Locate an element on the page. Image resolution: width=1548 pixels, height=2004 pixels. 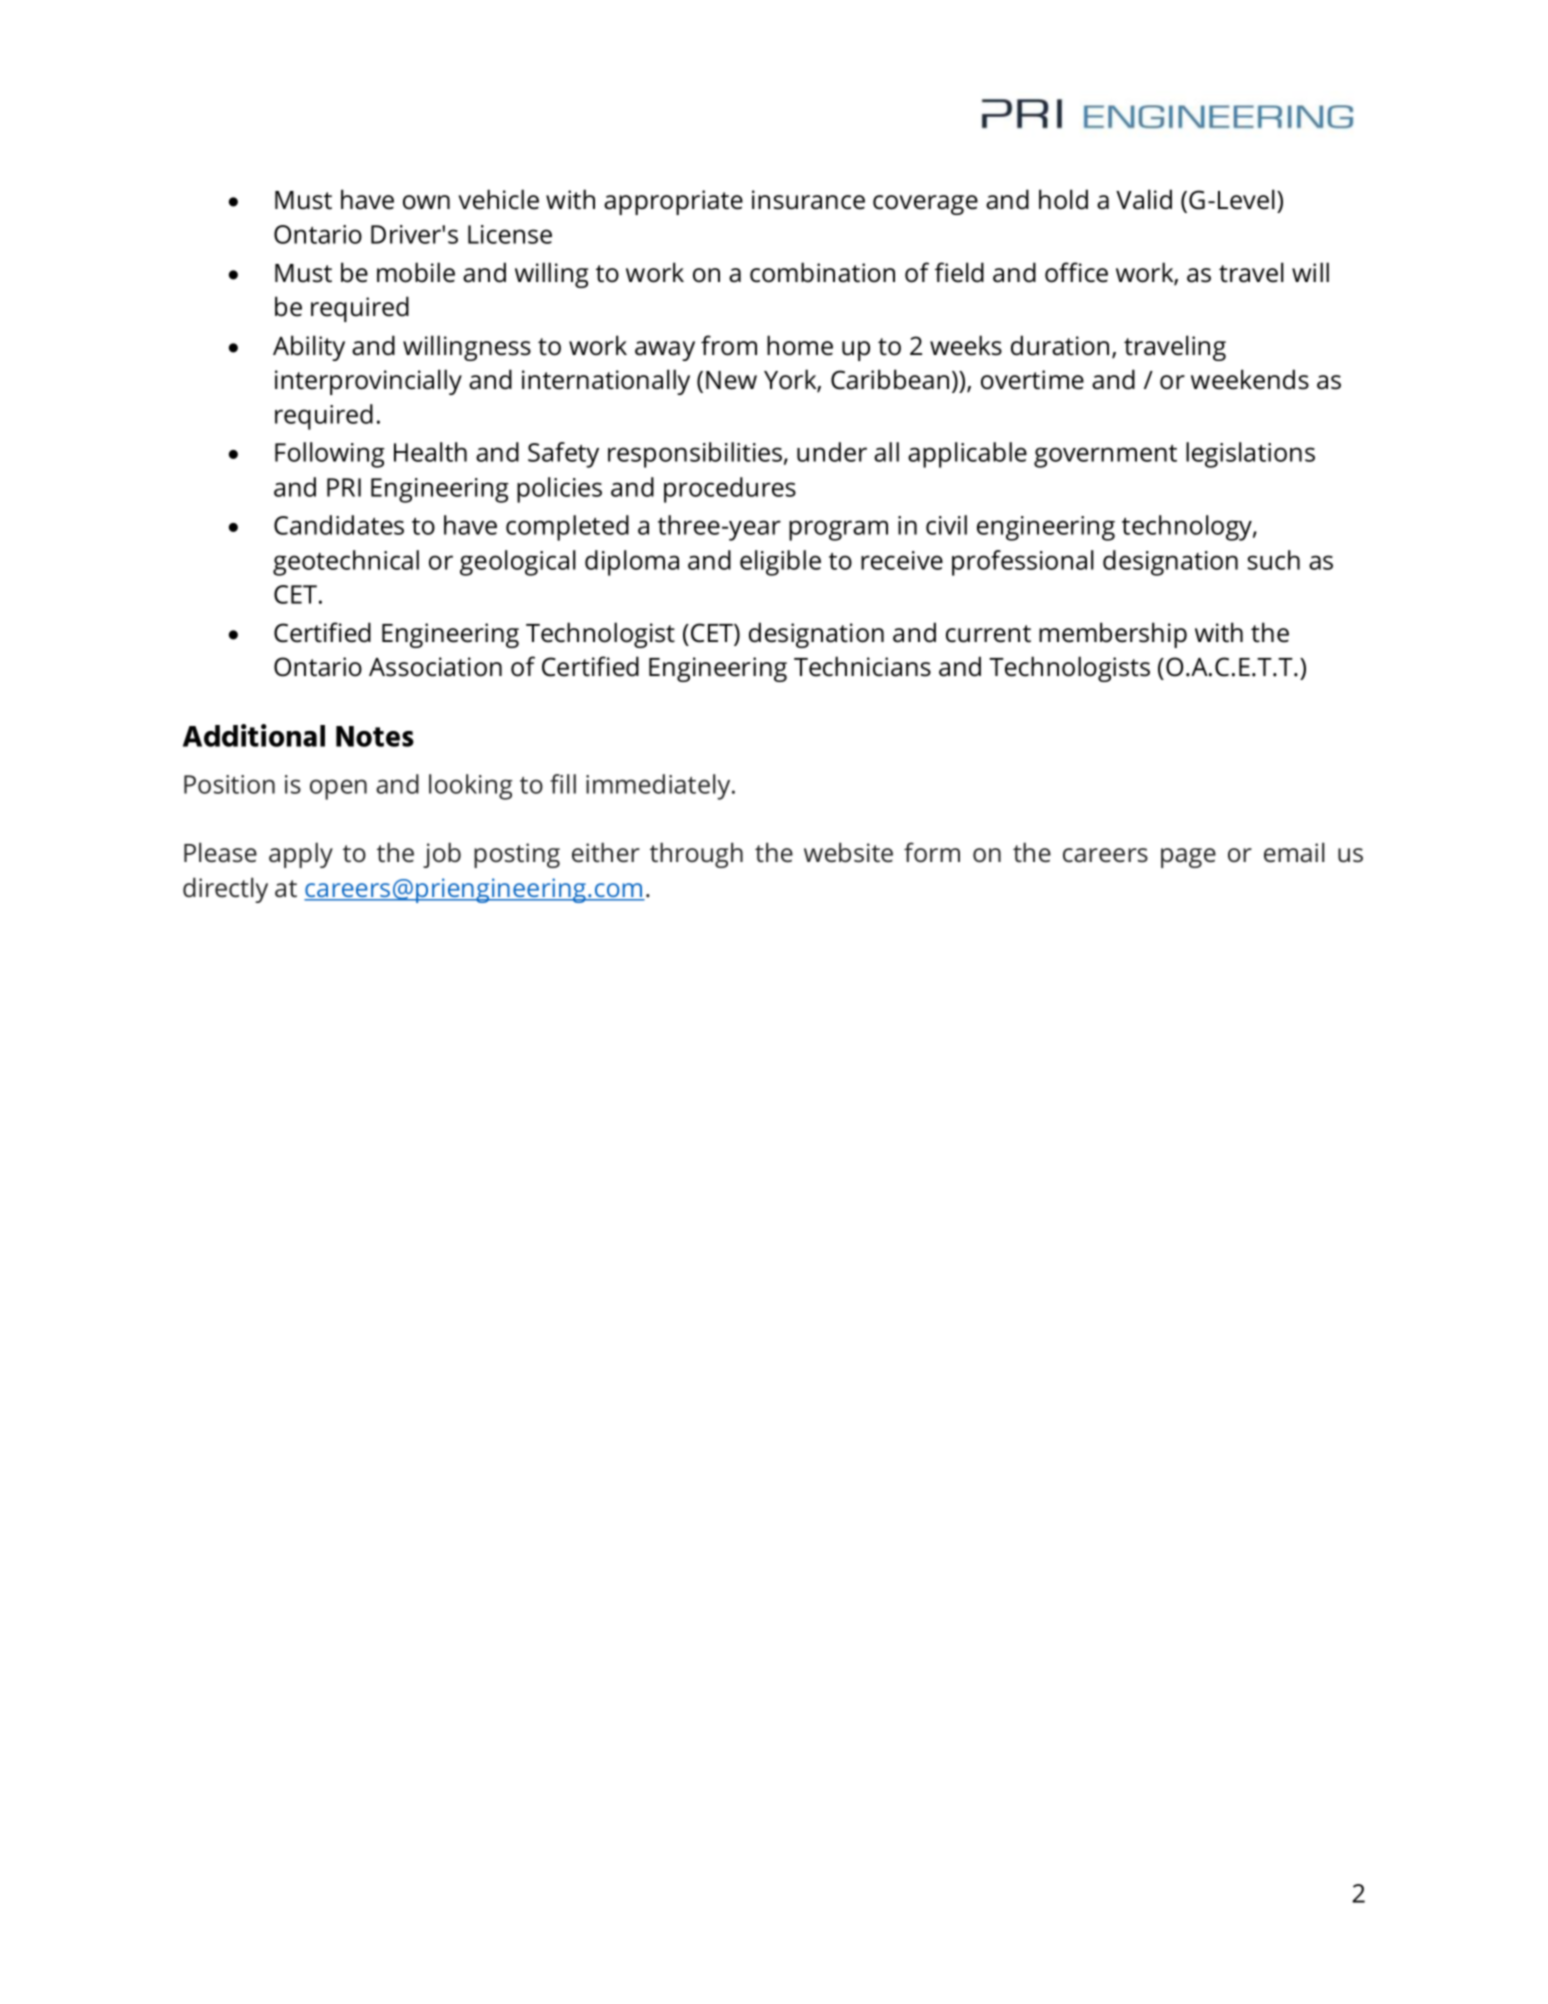
geotechnical is located at coordinates (346, 563).
